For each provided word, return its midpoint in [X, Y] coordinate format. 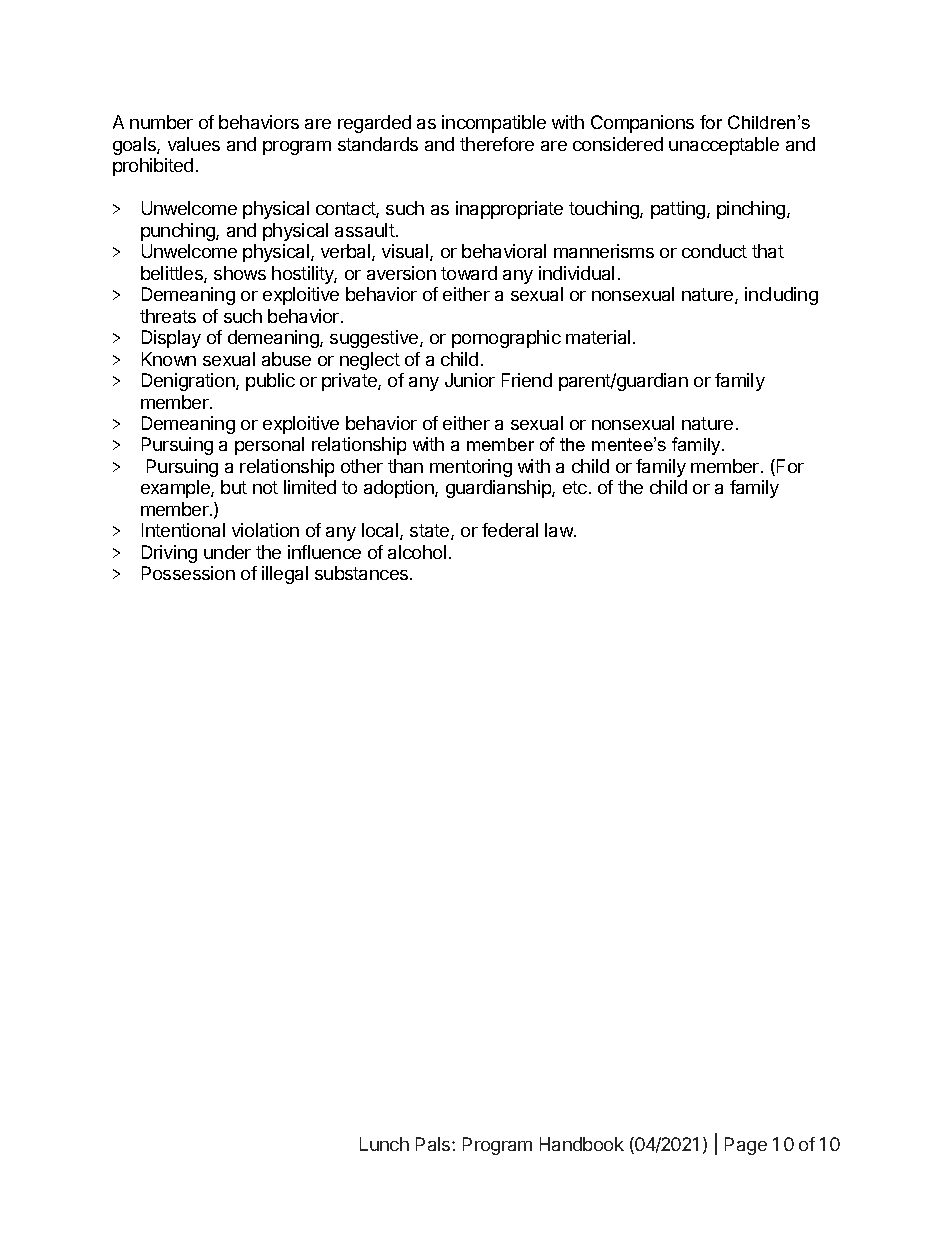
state [431, 532]
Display [171, 339]
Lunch [384, 1144]
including [781, 296]
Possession [188, 573]
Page [746, 1146]
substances [363, 573]
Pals [434, 1144]
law [560, 530]
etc [575, 487]
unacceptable [724, 146]
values [194, 144]
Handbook [582, 1144]
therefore [497, 144]
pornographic [506, 339]
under [227, 552]
